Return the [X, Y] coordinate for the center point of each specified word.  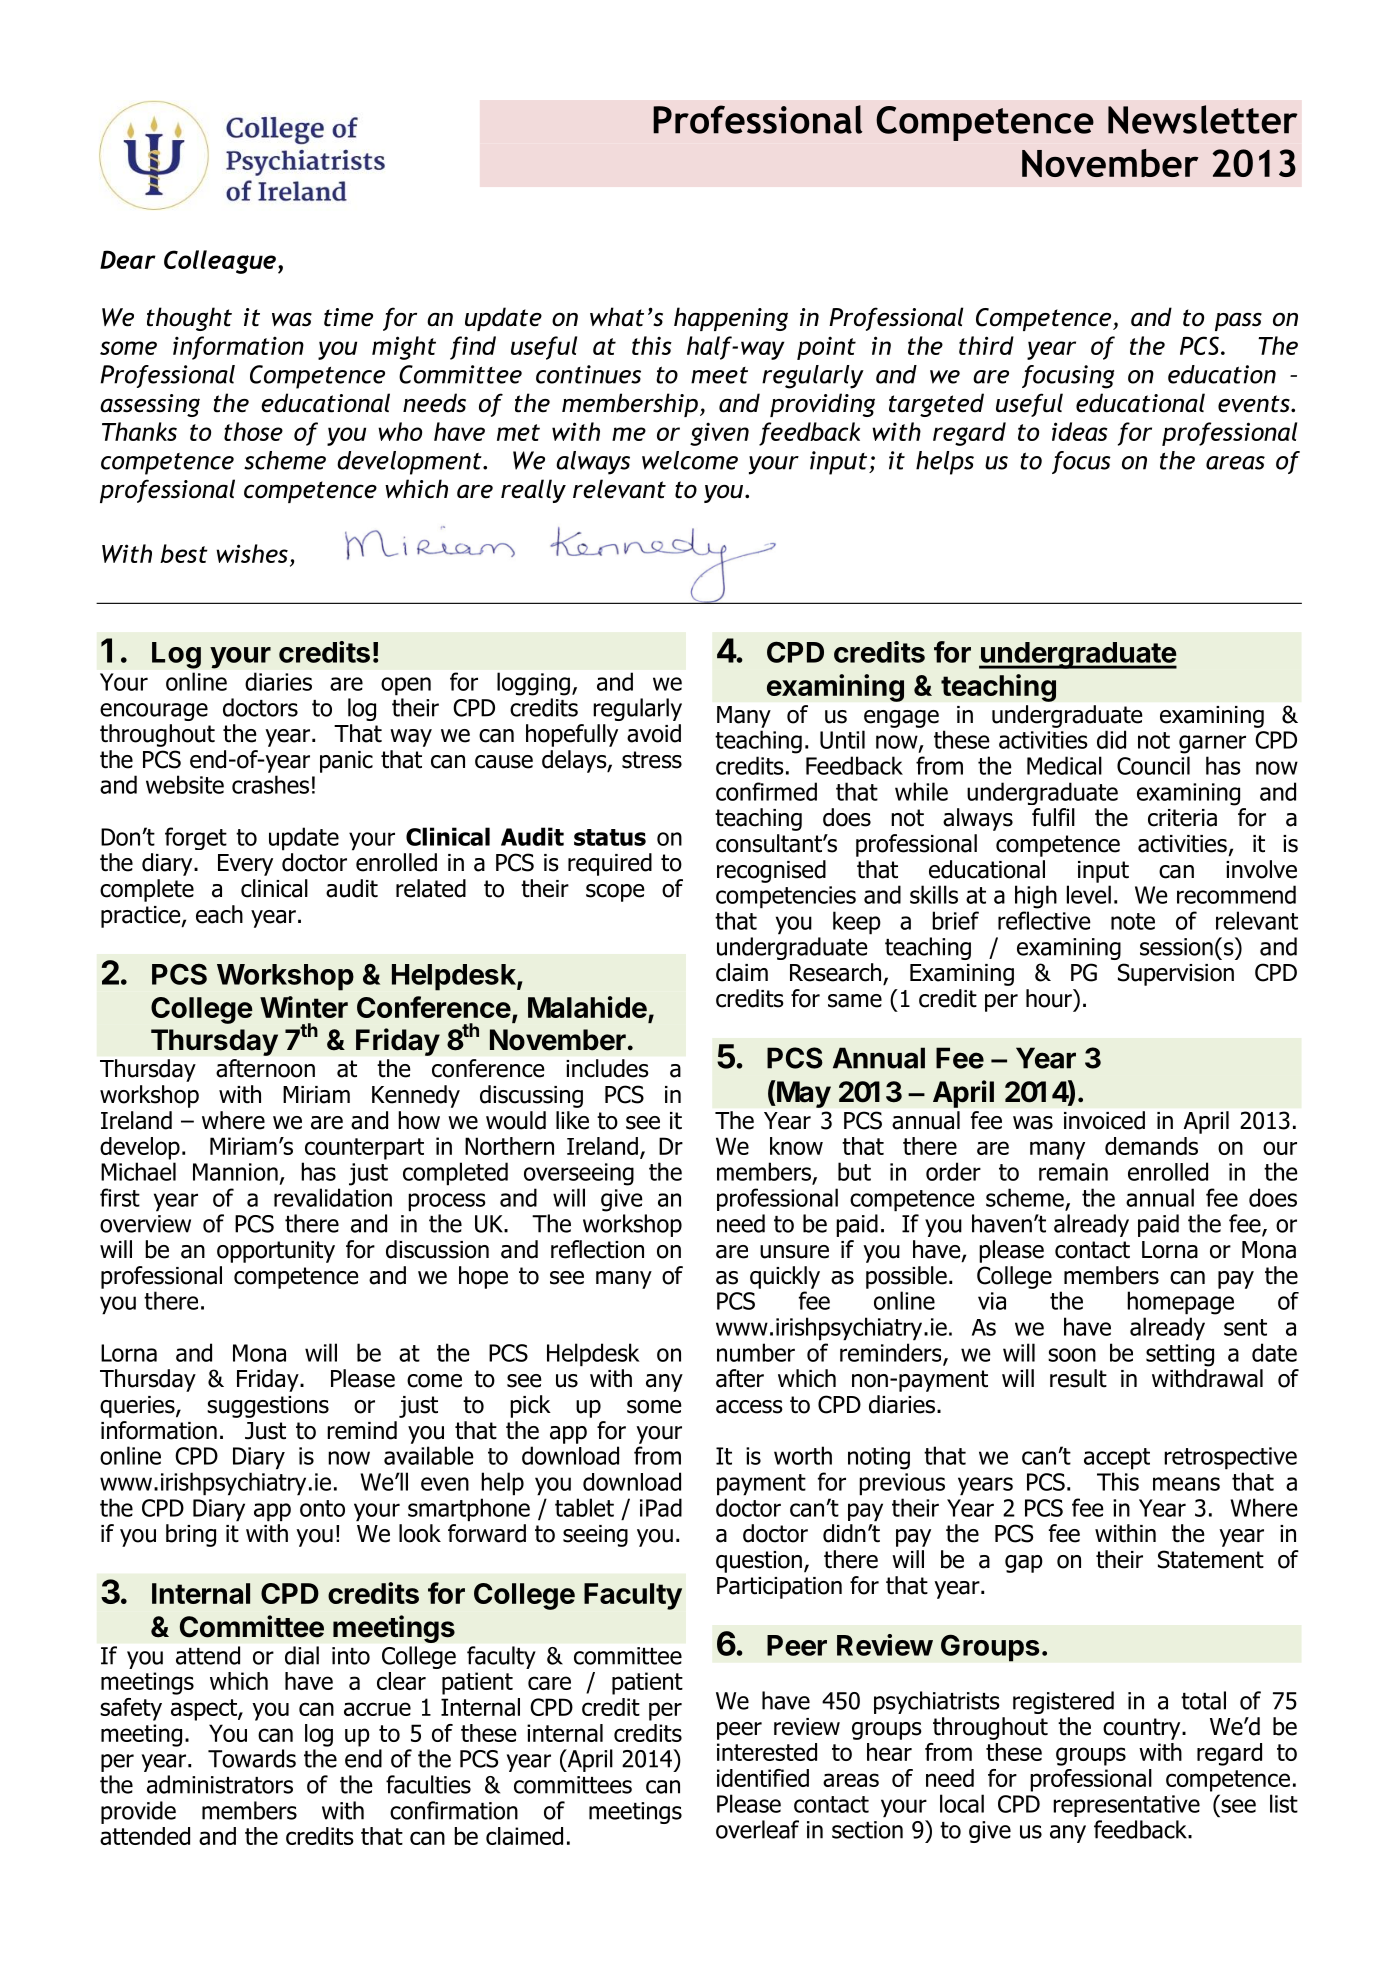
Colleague [220, 262]
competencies [786, 897]
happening [731, 319]
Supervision [1176, 974]
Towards [252, 1758]
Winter [304, 1007]
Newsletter [1203, 119]
